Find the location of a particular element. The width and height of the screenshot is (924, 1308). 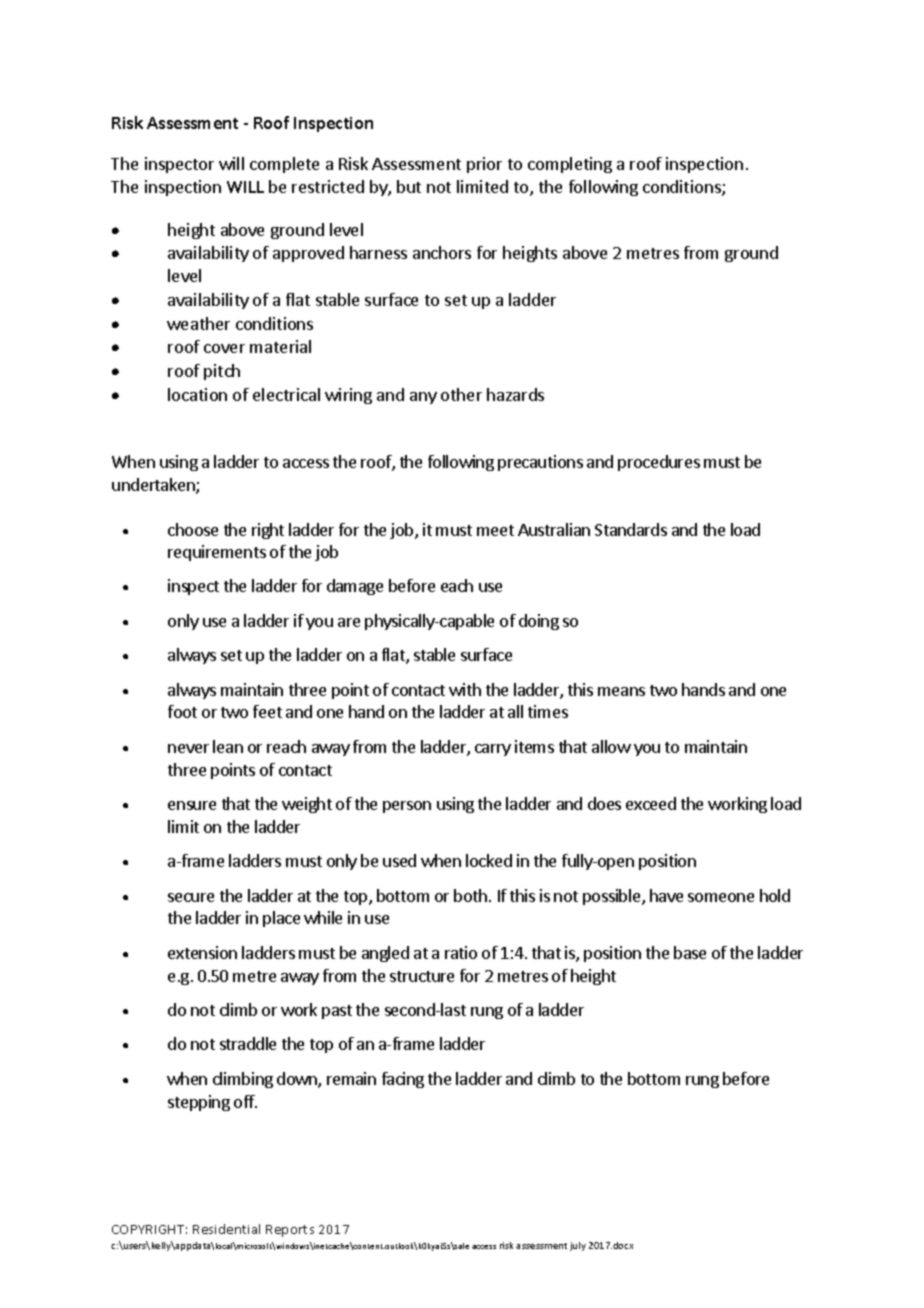

prior is located at coordinates (484, 165).
